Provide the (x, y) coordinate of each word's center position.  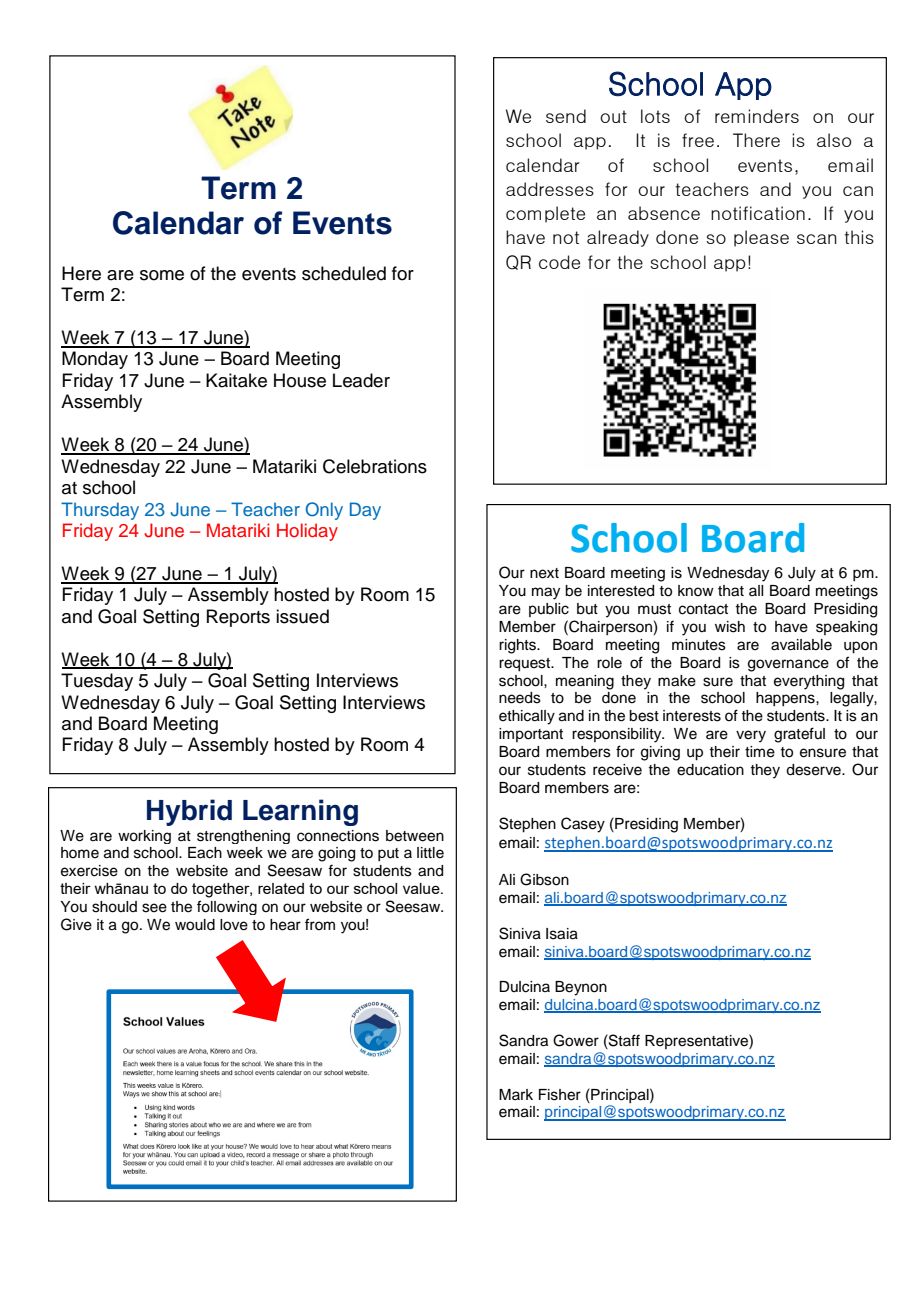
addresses (550, 189)
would (195, 925)
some (162, 275)
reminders (757, 116)
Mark (516, 1094)
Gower (576, 1040)
